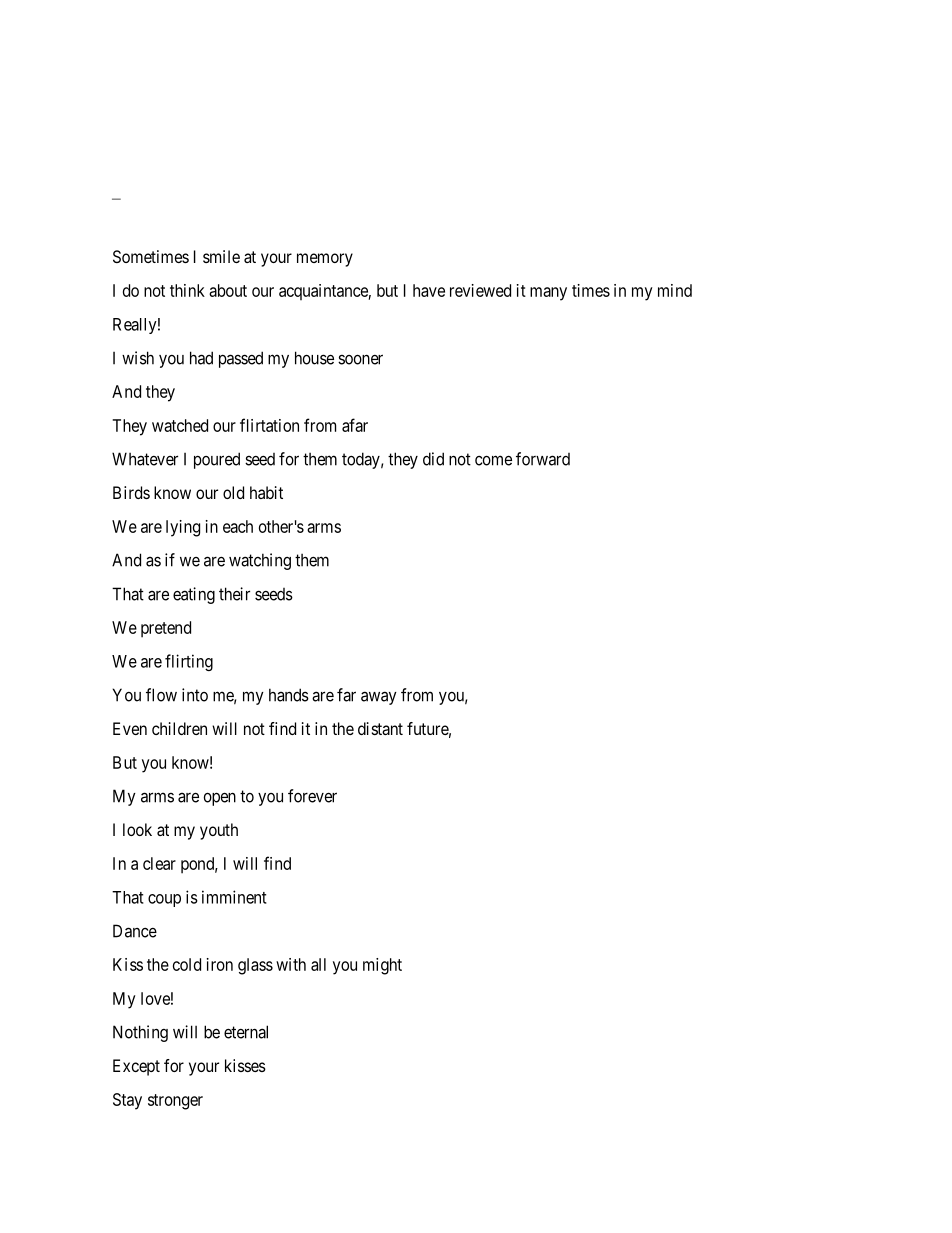 This image has width=952, height=1233. I want to click on forever, so click(312, 796).
